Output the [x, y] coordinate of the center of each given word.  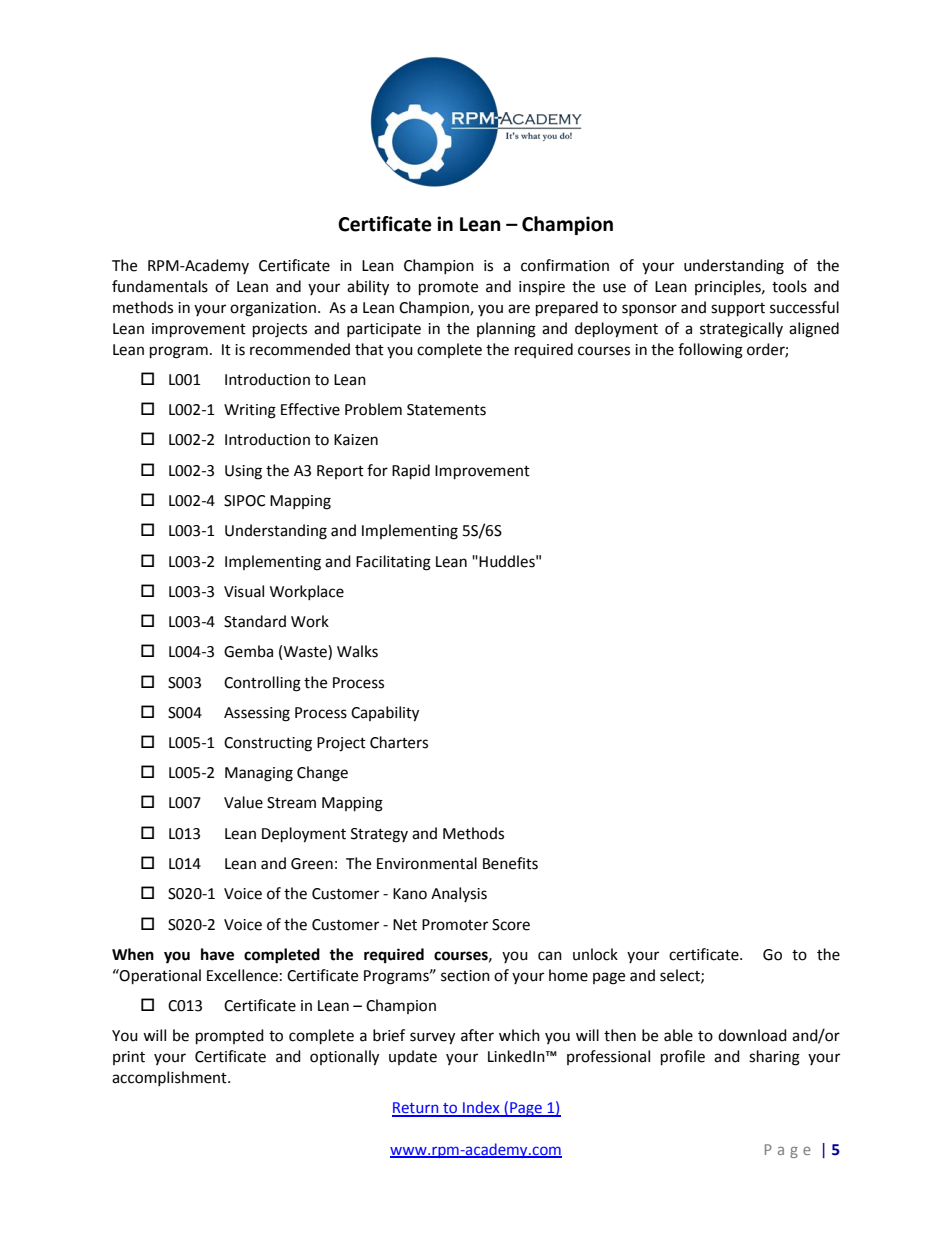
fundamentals [160, 286]
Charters [399, 742]
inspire [542, 288]
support [738, 310]
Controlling [262, 684]
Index [481, 1108]
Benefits [510, 863]
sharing [774, 1058]
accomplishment [170, 1078]
